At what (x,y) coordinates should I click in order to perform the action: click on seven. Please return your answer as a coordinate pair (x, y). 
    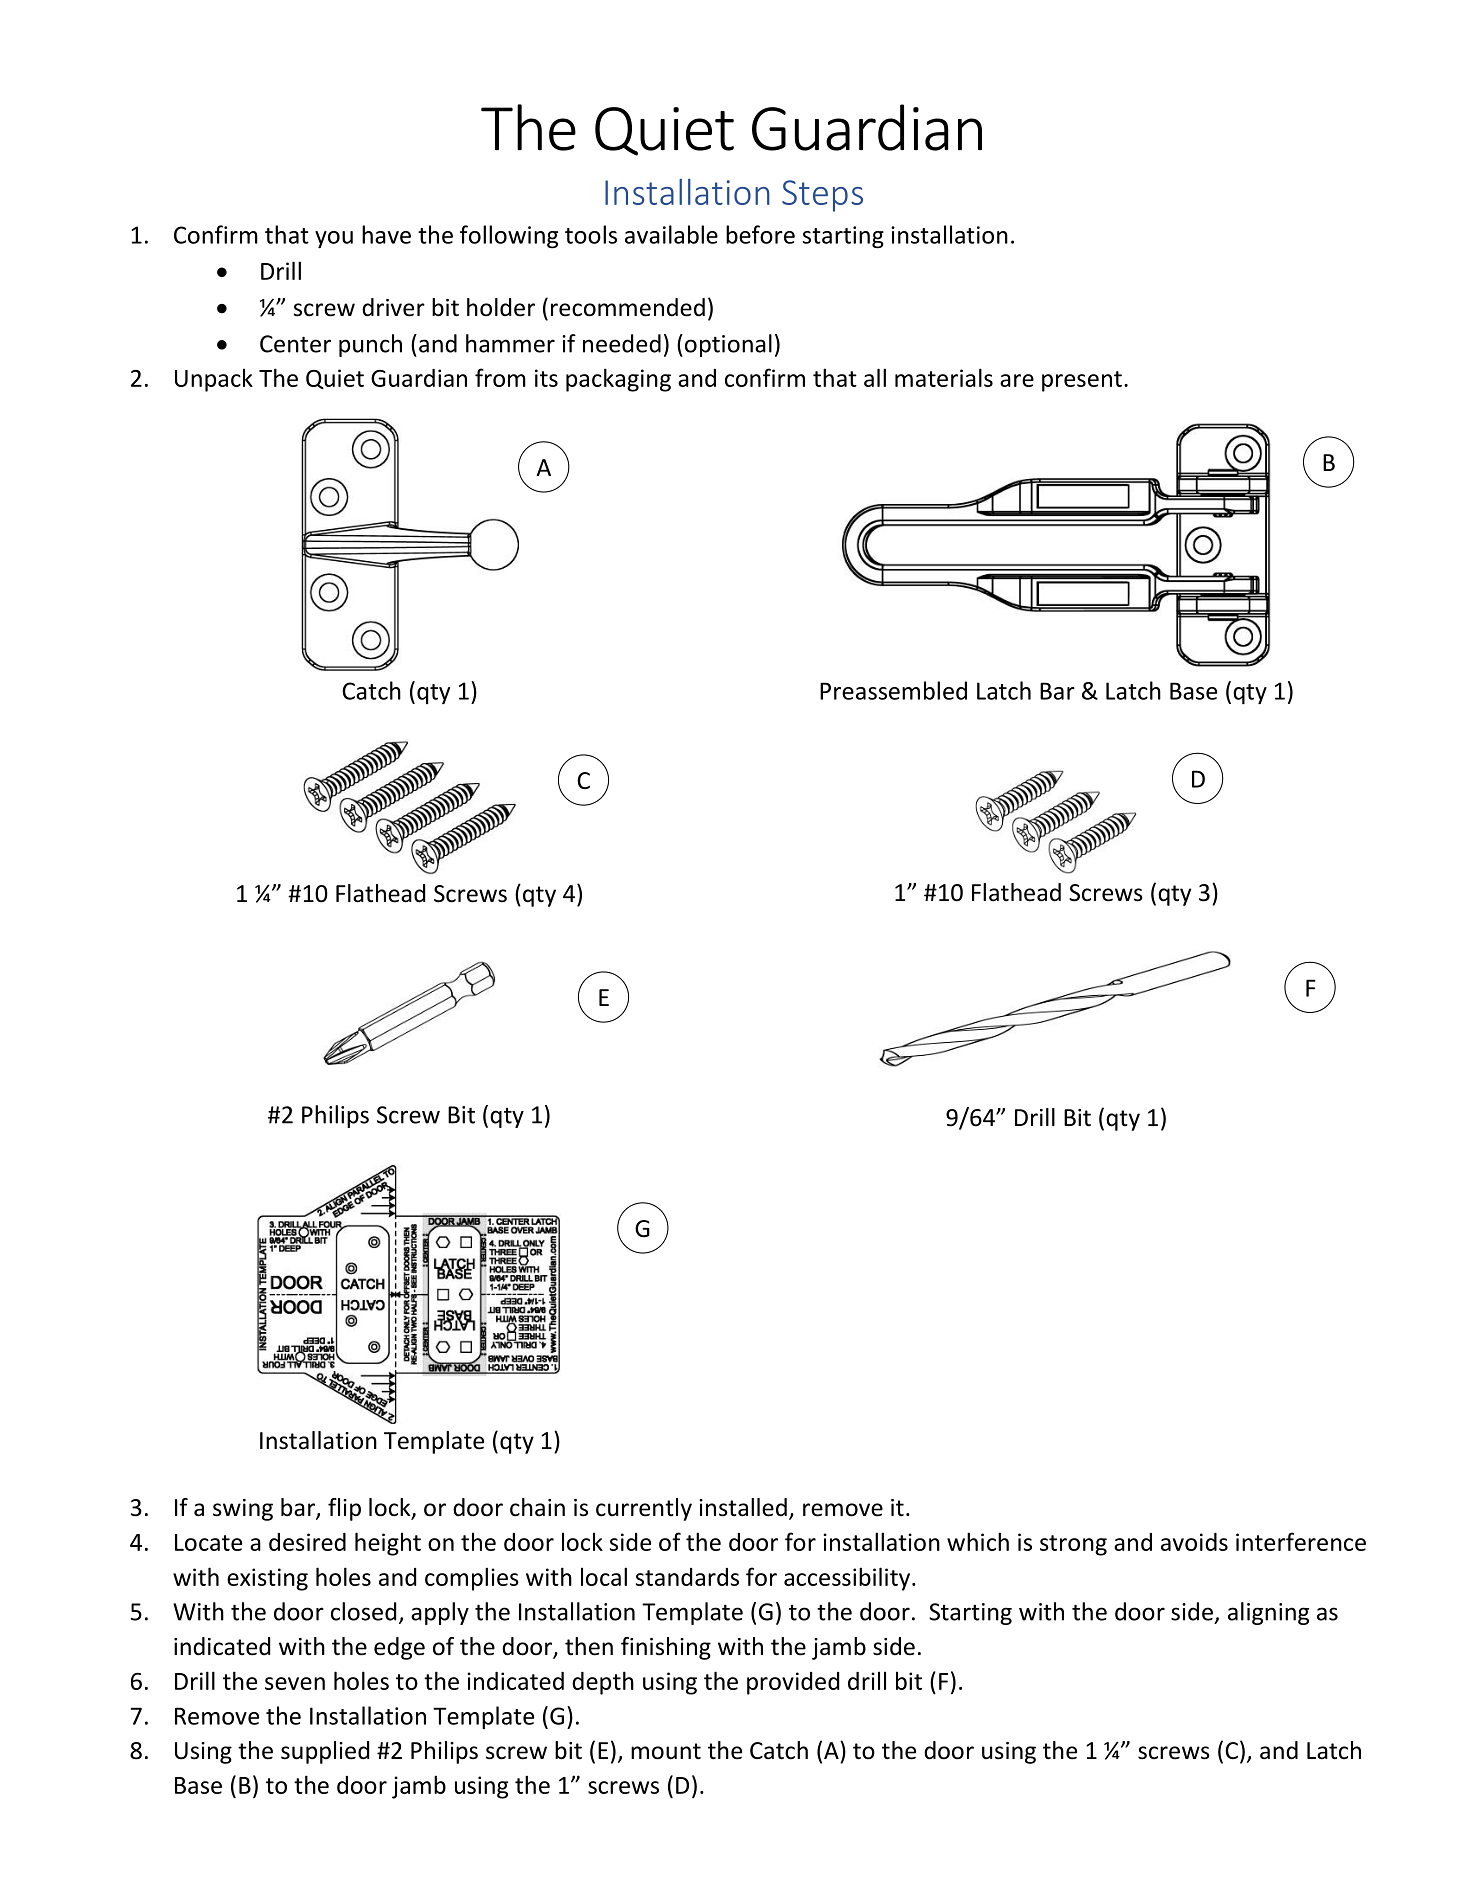
    Looking at the image, I should click on (295, 1683).
